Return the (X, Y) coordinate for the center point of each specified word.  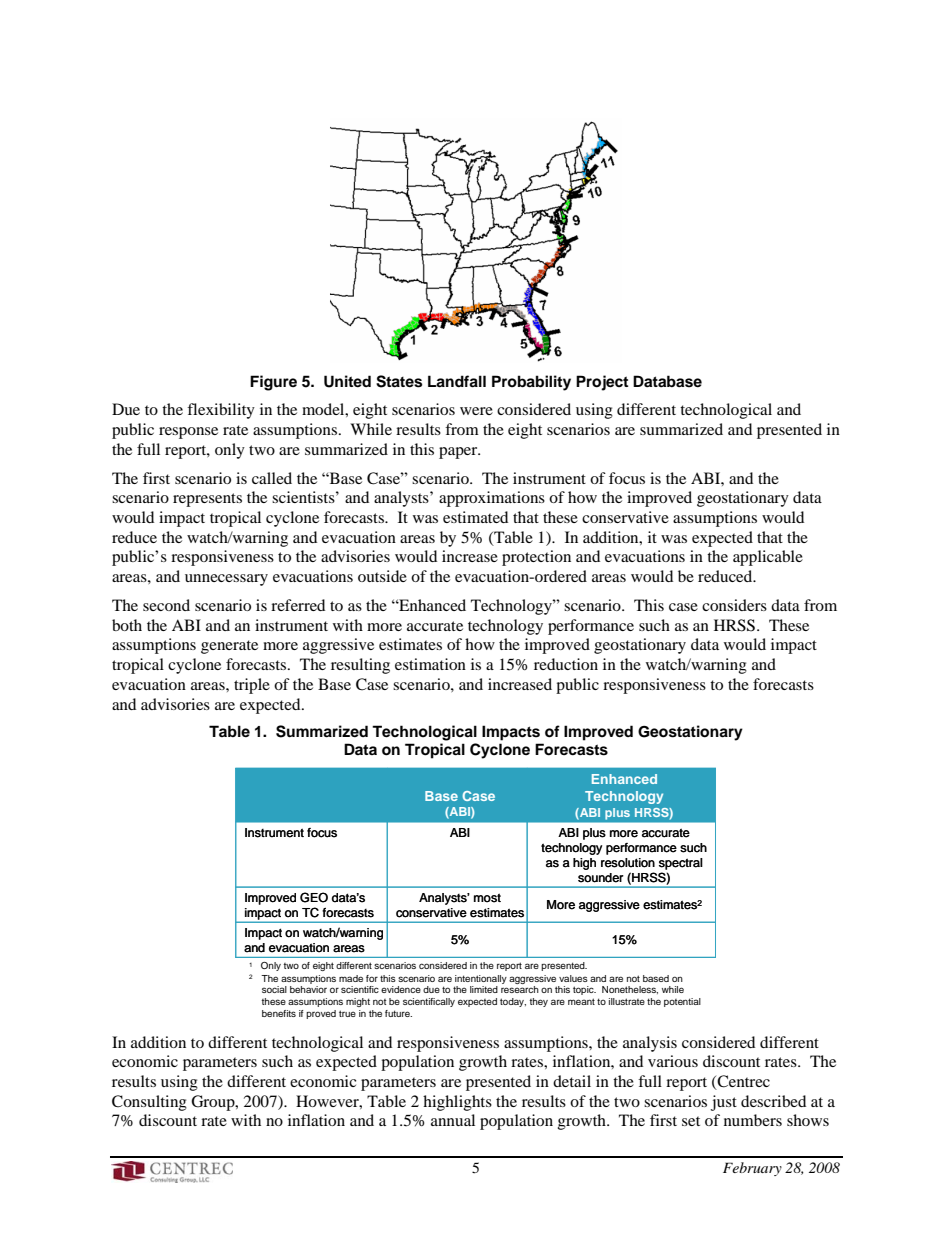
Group (214, 1103)
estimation (430, 664)
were (476, 411)
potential (682, 1002)
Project (602, 383)
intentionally (481, 979)
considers (734, 605)
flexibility (221, 411)
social (274, 989)
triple (252, 686)
